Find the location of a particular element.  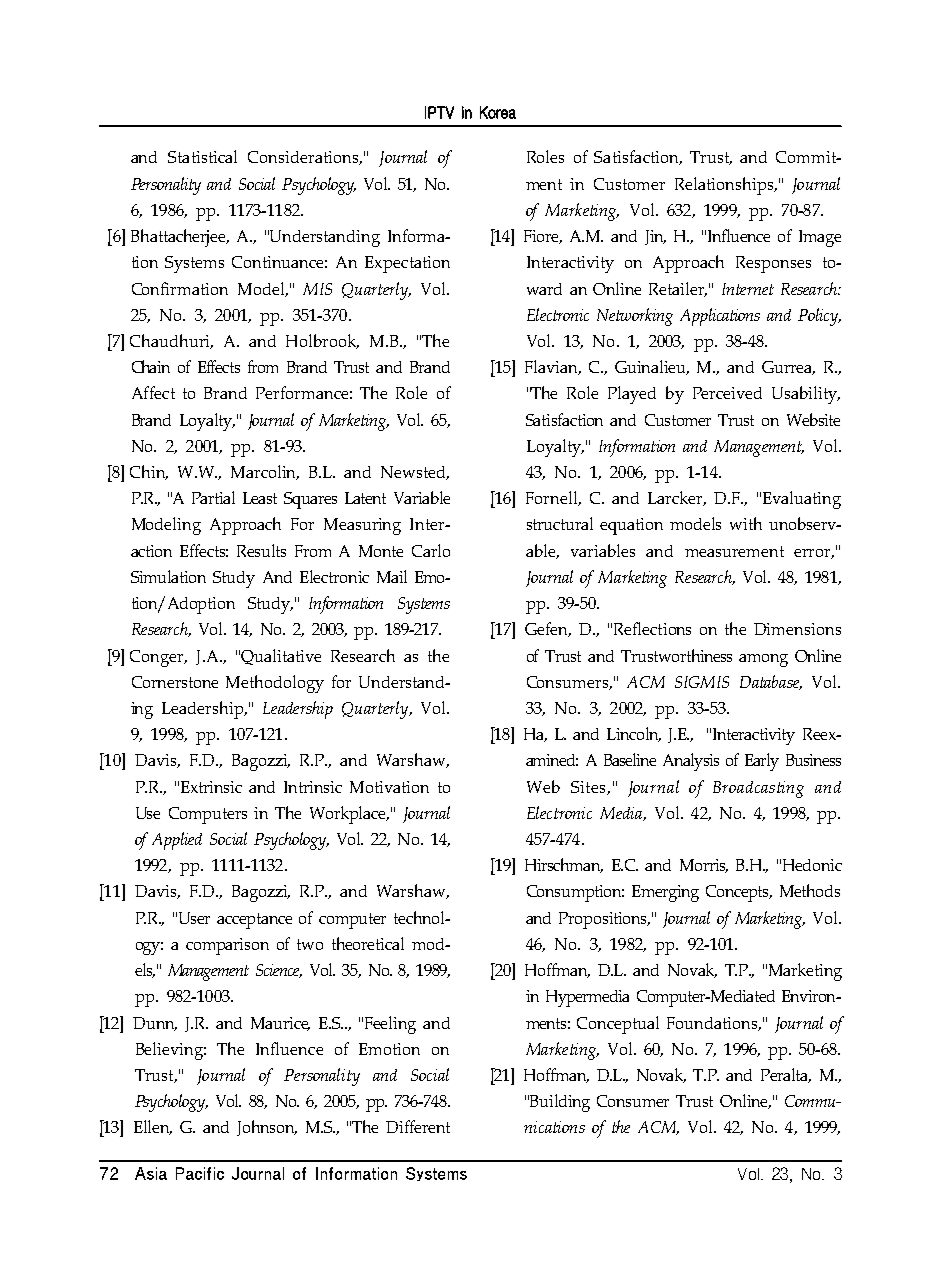

with is located at coordinates (746, 523).
